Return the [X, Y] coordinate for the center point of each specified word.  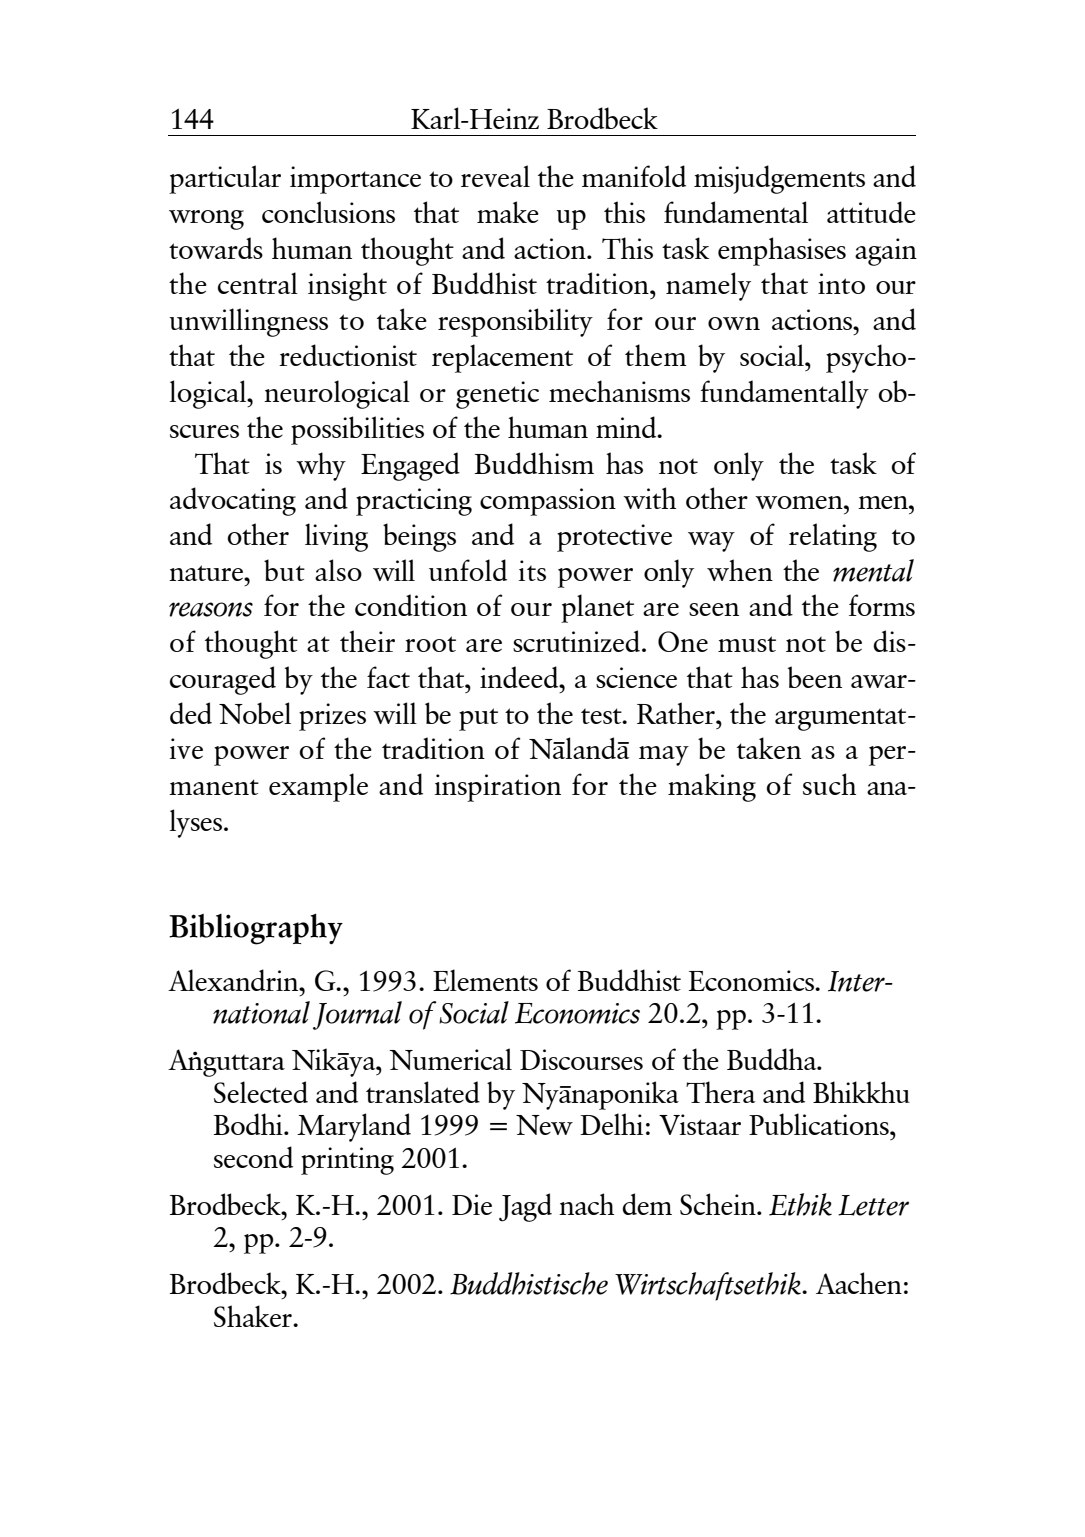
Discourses [581, 1059]
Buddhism [534, 463]
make [508, 212]
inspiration [498, 788]
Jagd [525, 1207]
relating [833, 537]
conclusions [328, 212]
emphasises [782, 251]
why [321, 466]
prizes [332, 717]
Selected [261, 1092]
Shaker [254, 1316]
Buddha [773, 1059]
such [829, 784]
